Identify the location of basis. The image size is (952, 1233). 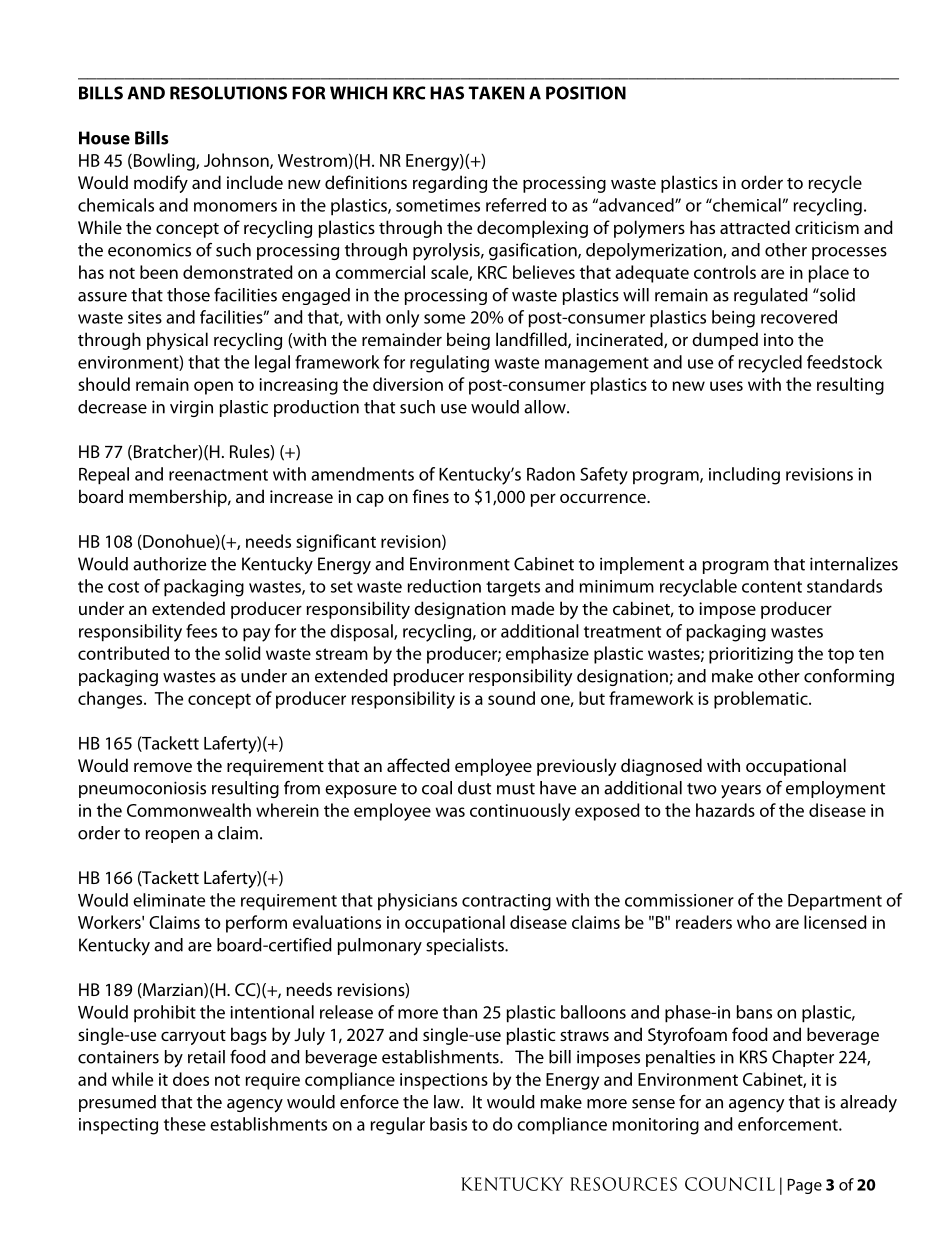
(448, 1124).
